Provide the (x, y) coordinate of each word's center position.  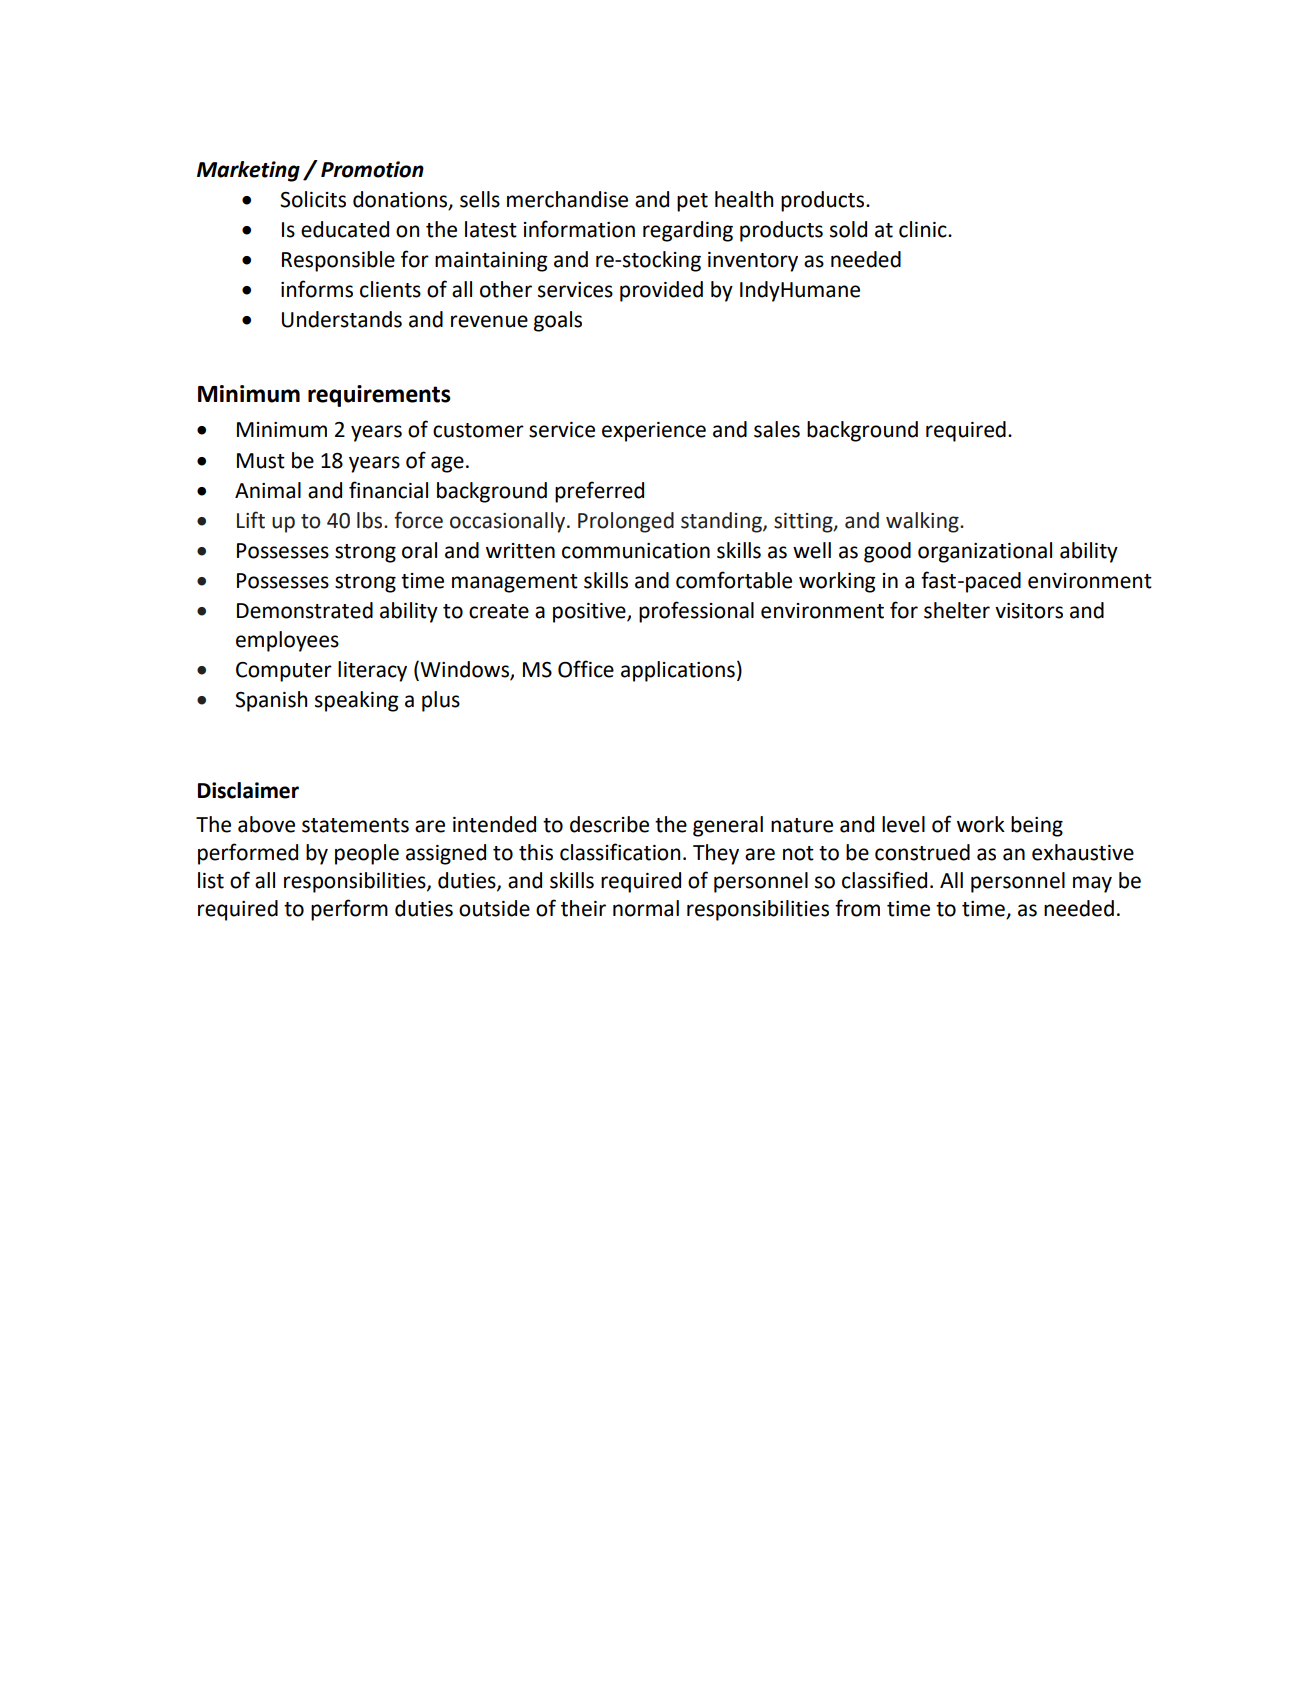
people (367, 854)
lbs (371, 520)
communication (636, 551)
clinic (924, 229)
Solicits (313, 199)
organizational (985, 552)
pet (692, 202)
